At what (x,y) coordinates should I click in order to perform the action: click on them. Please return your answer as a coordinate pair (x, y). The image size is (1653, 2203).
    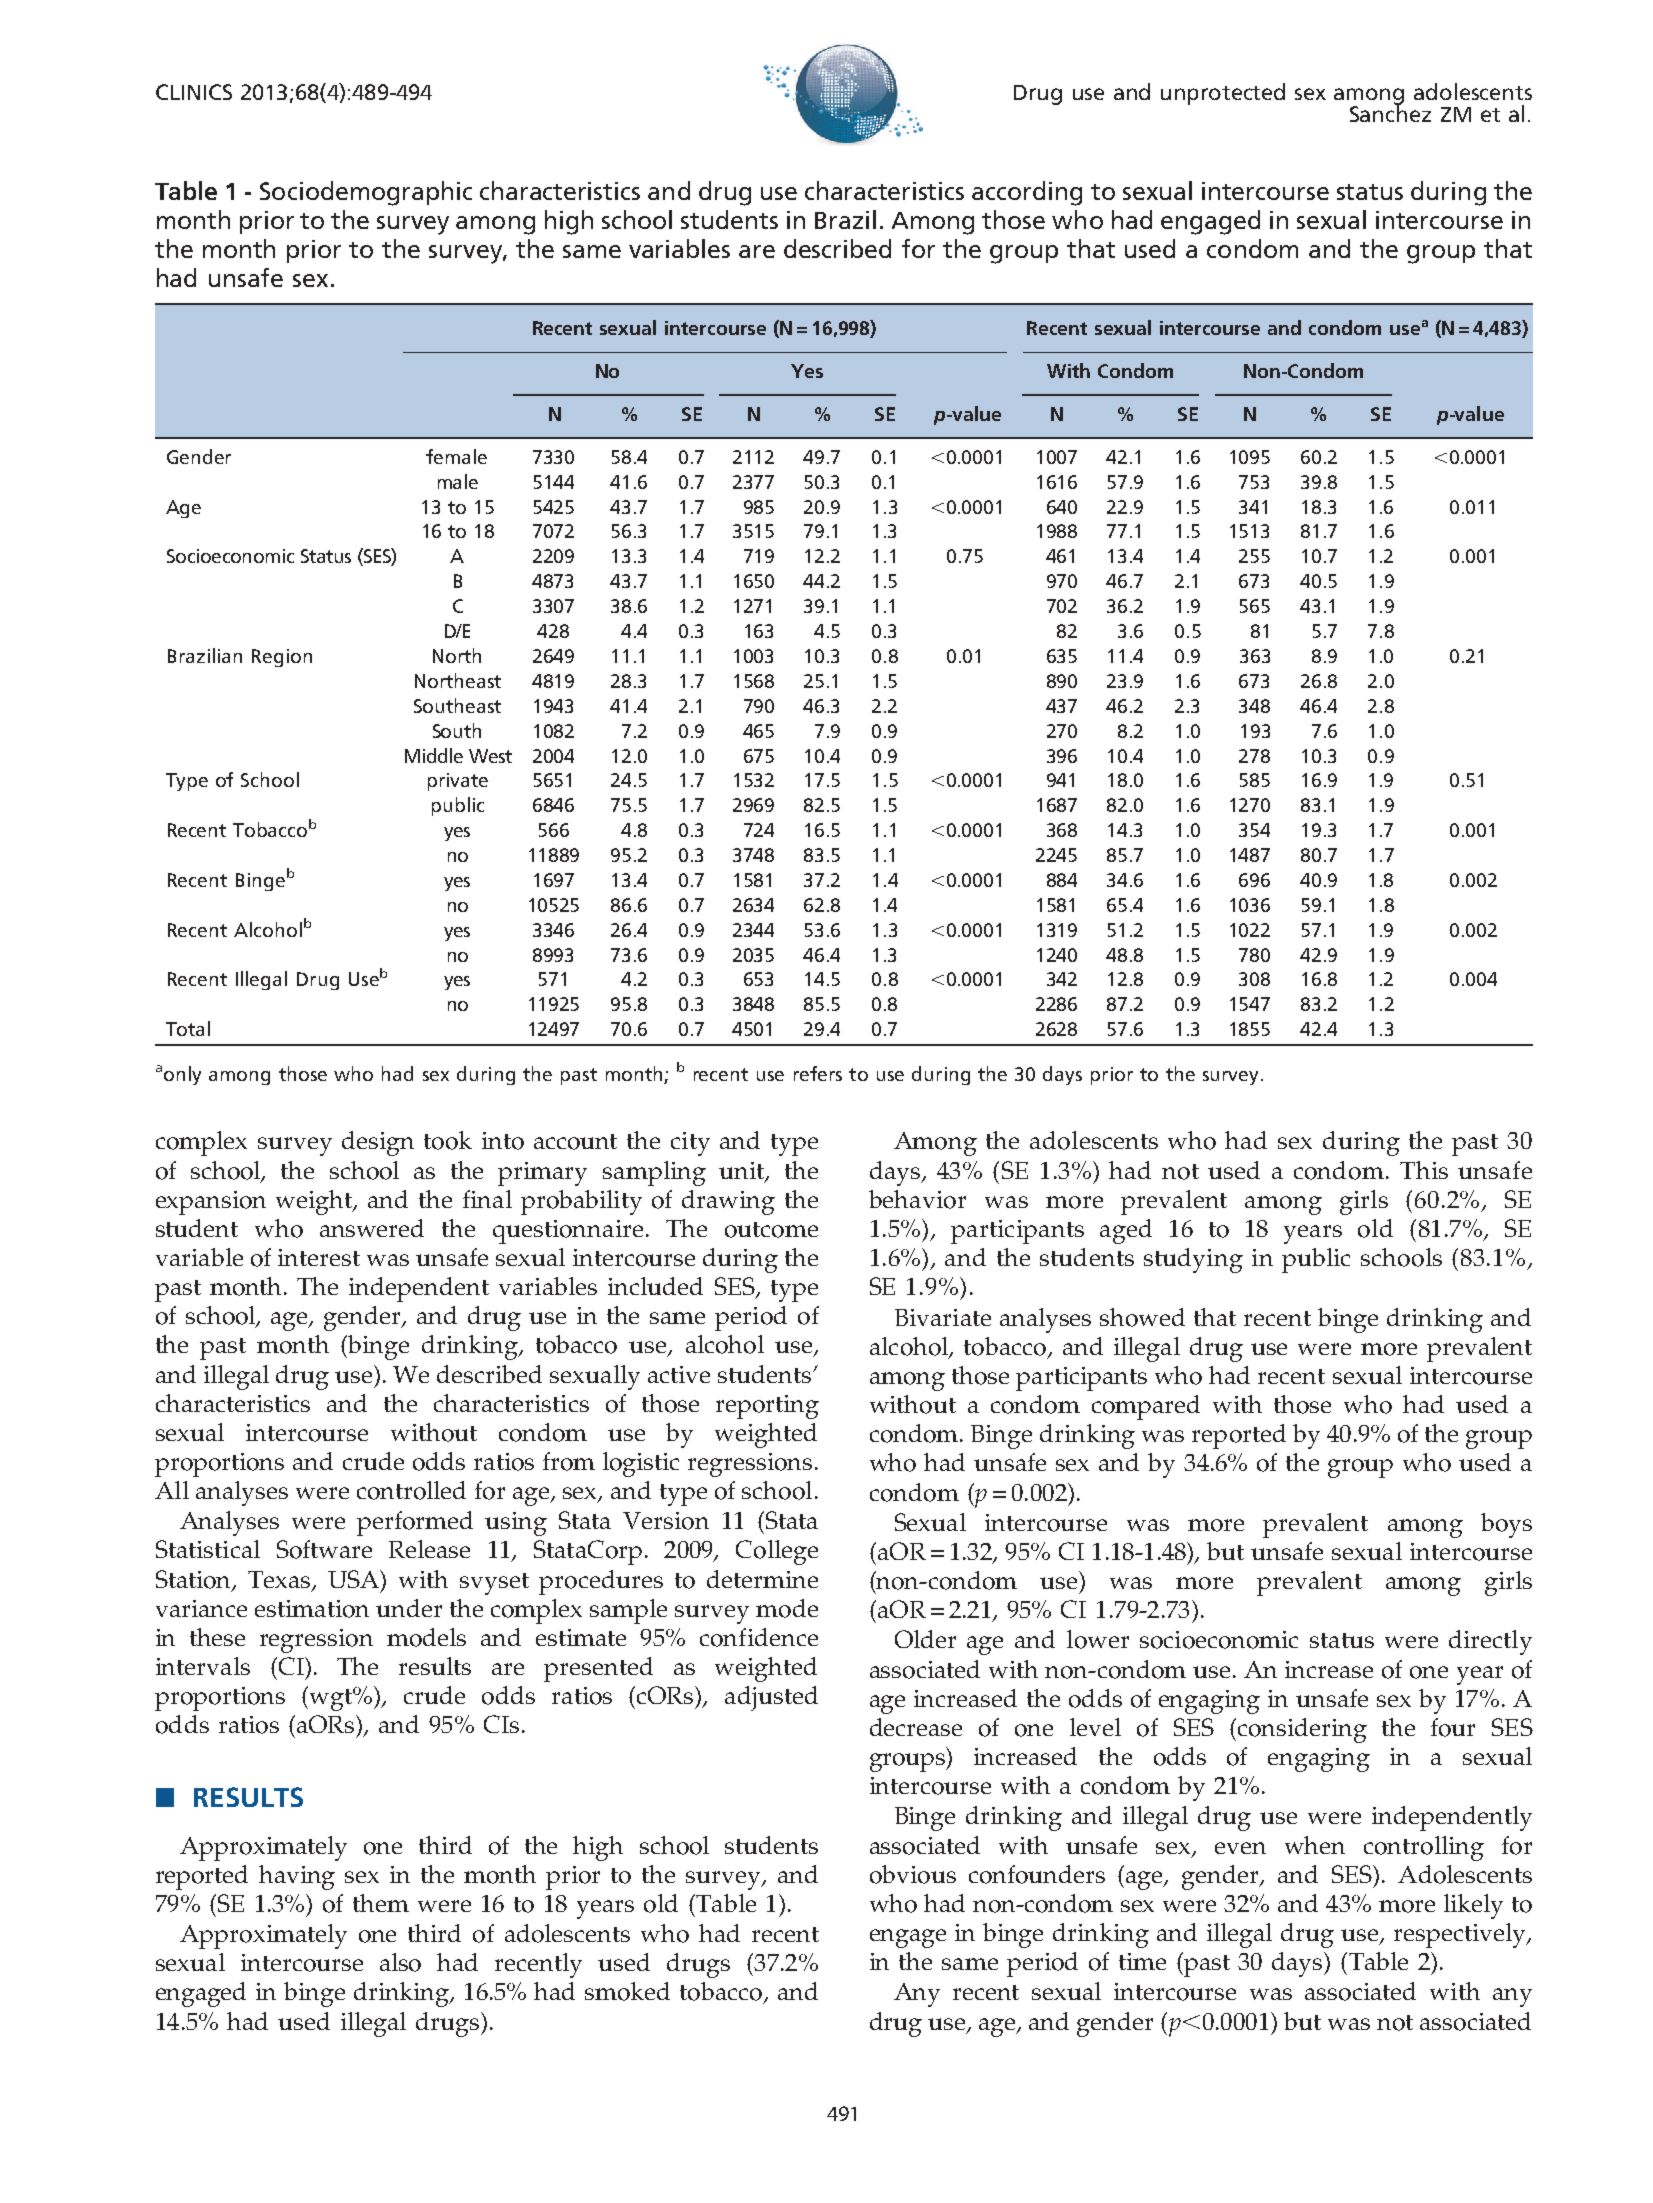
    Looking at the image, I should click on (381, 1903).
